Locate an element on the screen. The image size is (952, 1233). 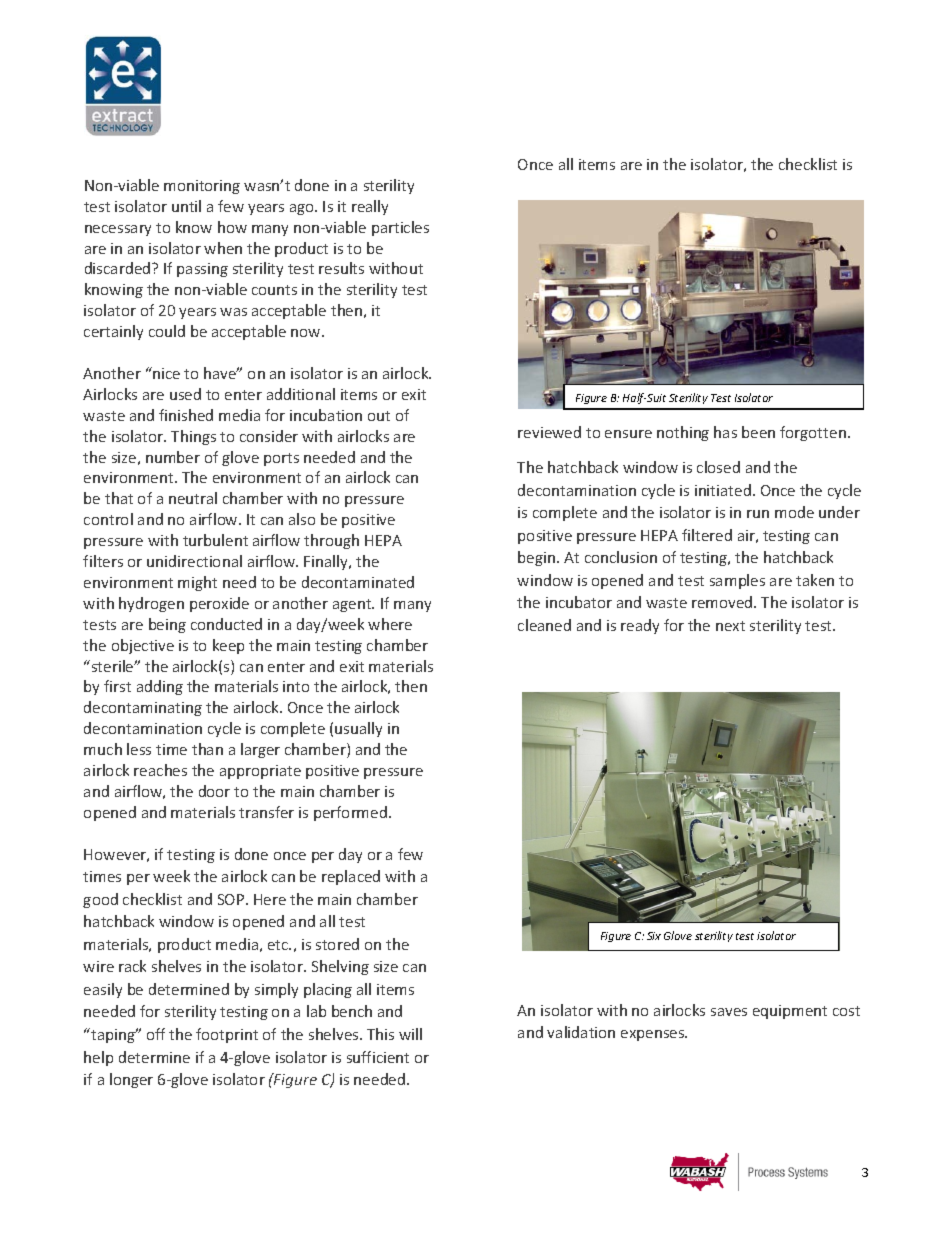
particles is located at coordinates (400, 228).
